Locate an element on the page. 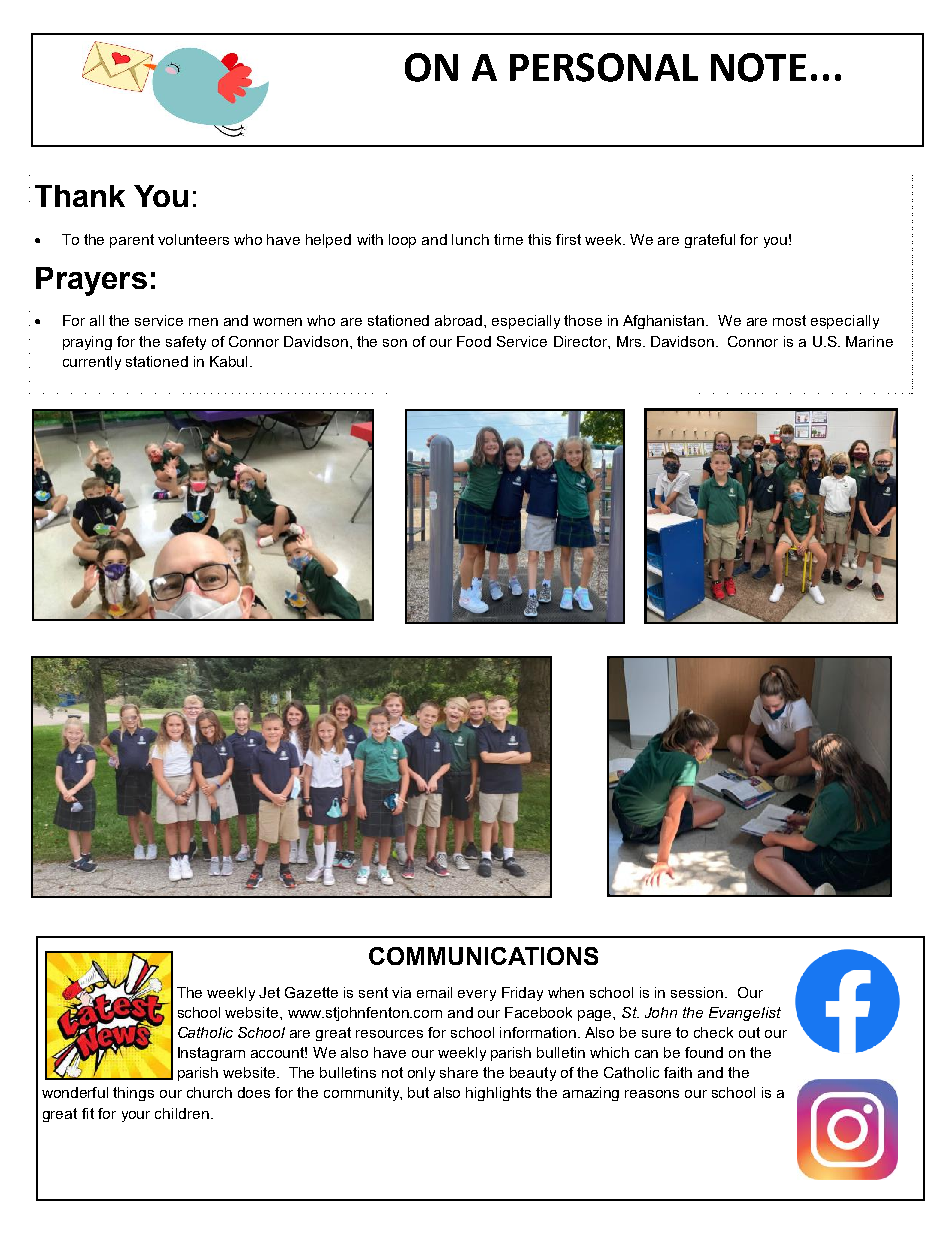 The image size is (952, 1233). Thank is located at coordinates (80, 196).
